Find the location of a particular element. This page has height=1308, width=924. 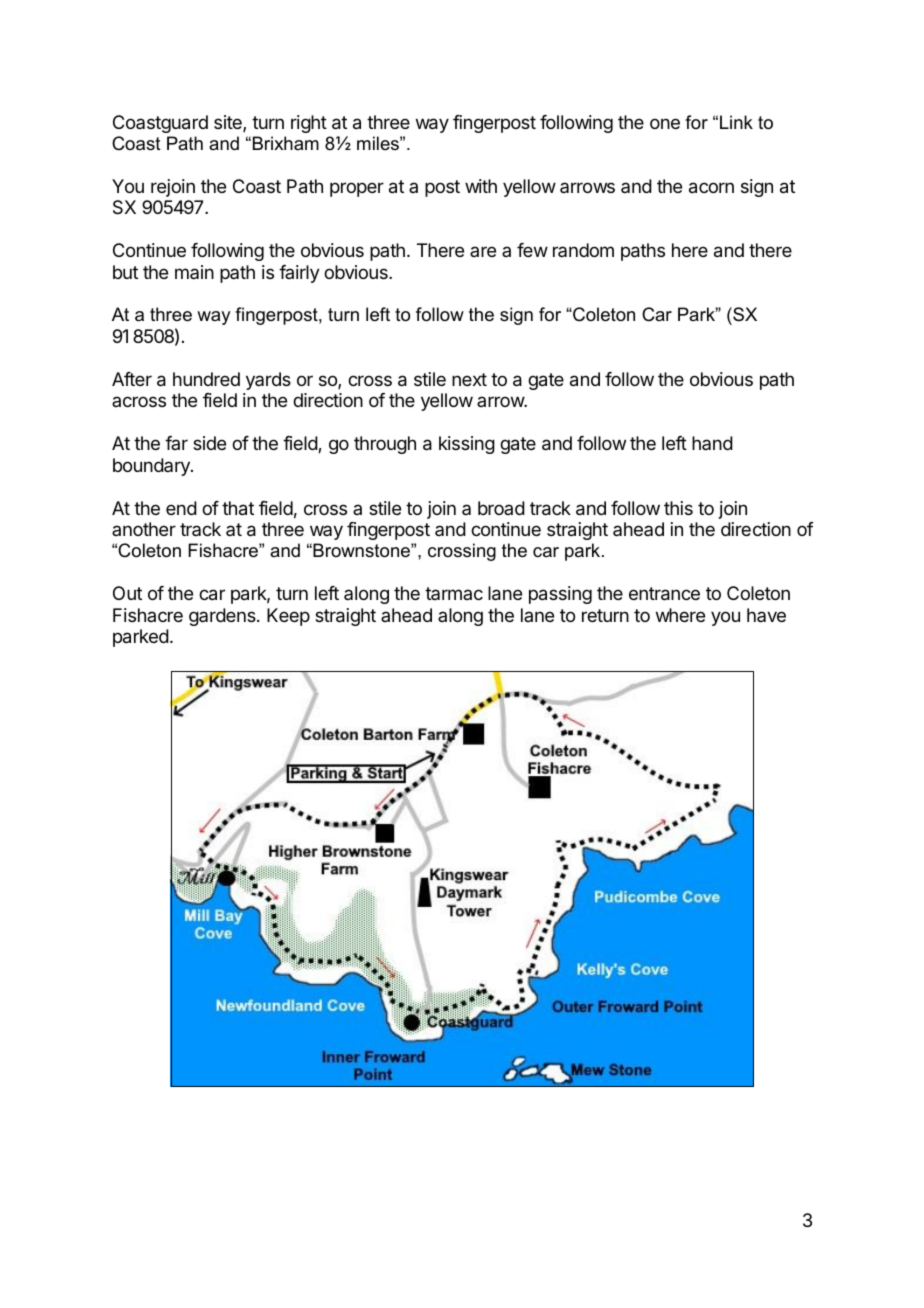

hundred is located at coordinates (206, 379).
